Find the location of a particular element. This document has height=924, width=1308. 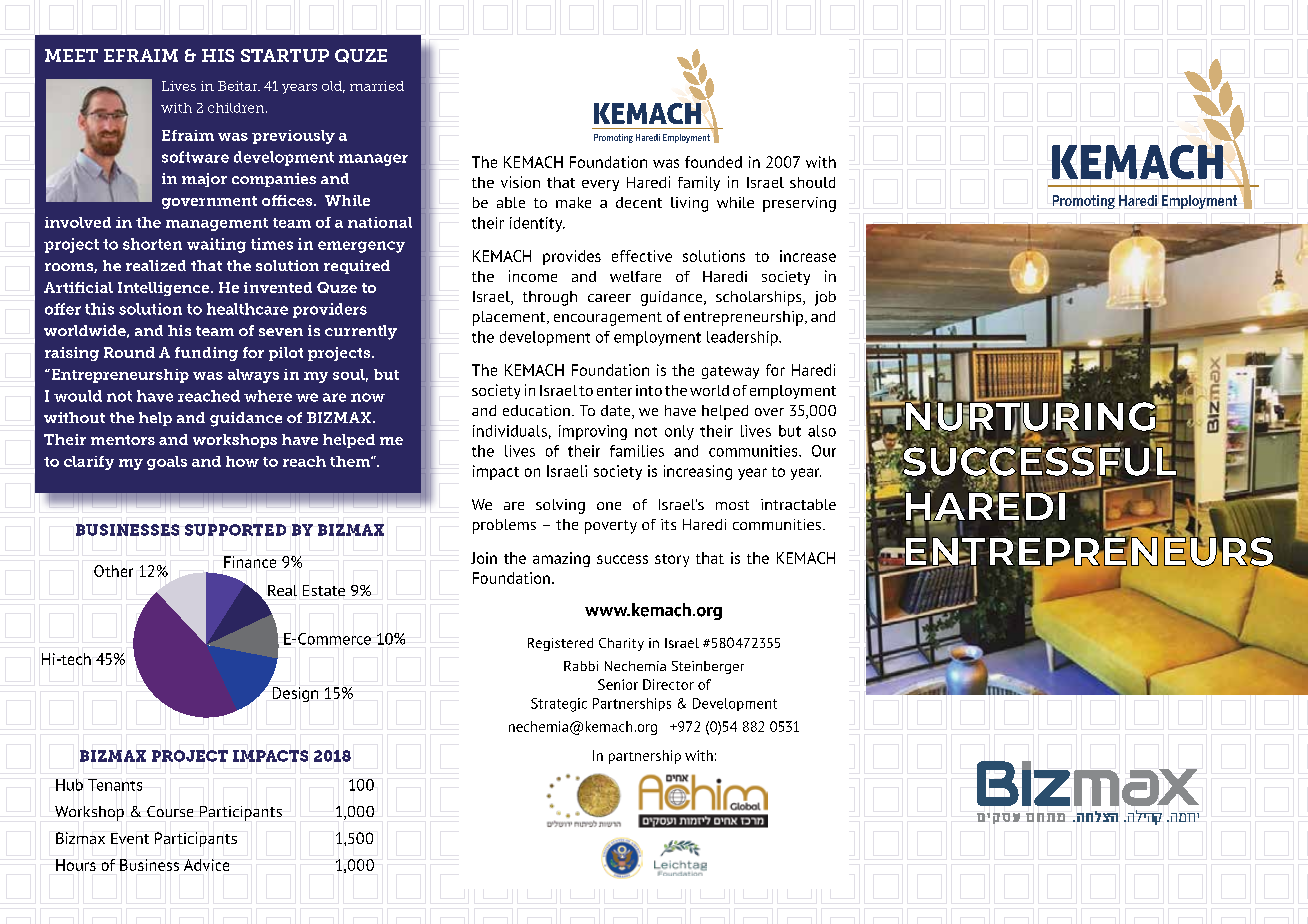

individuals is located at coordinates (510, 431).
